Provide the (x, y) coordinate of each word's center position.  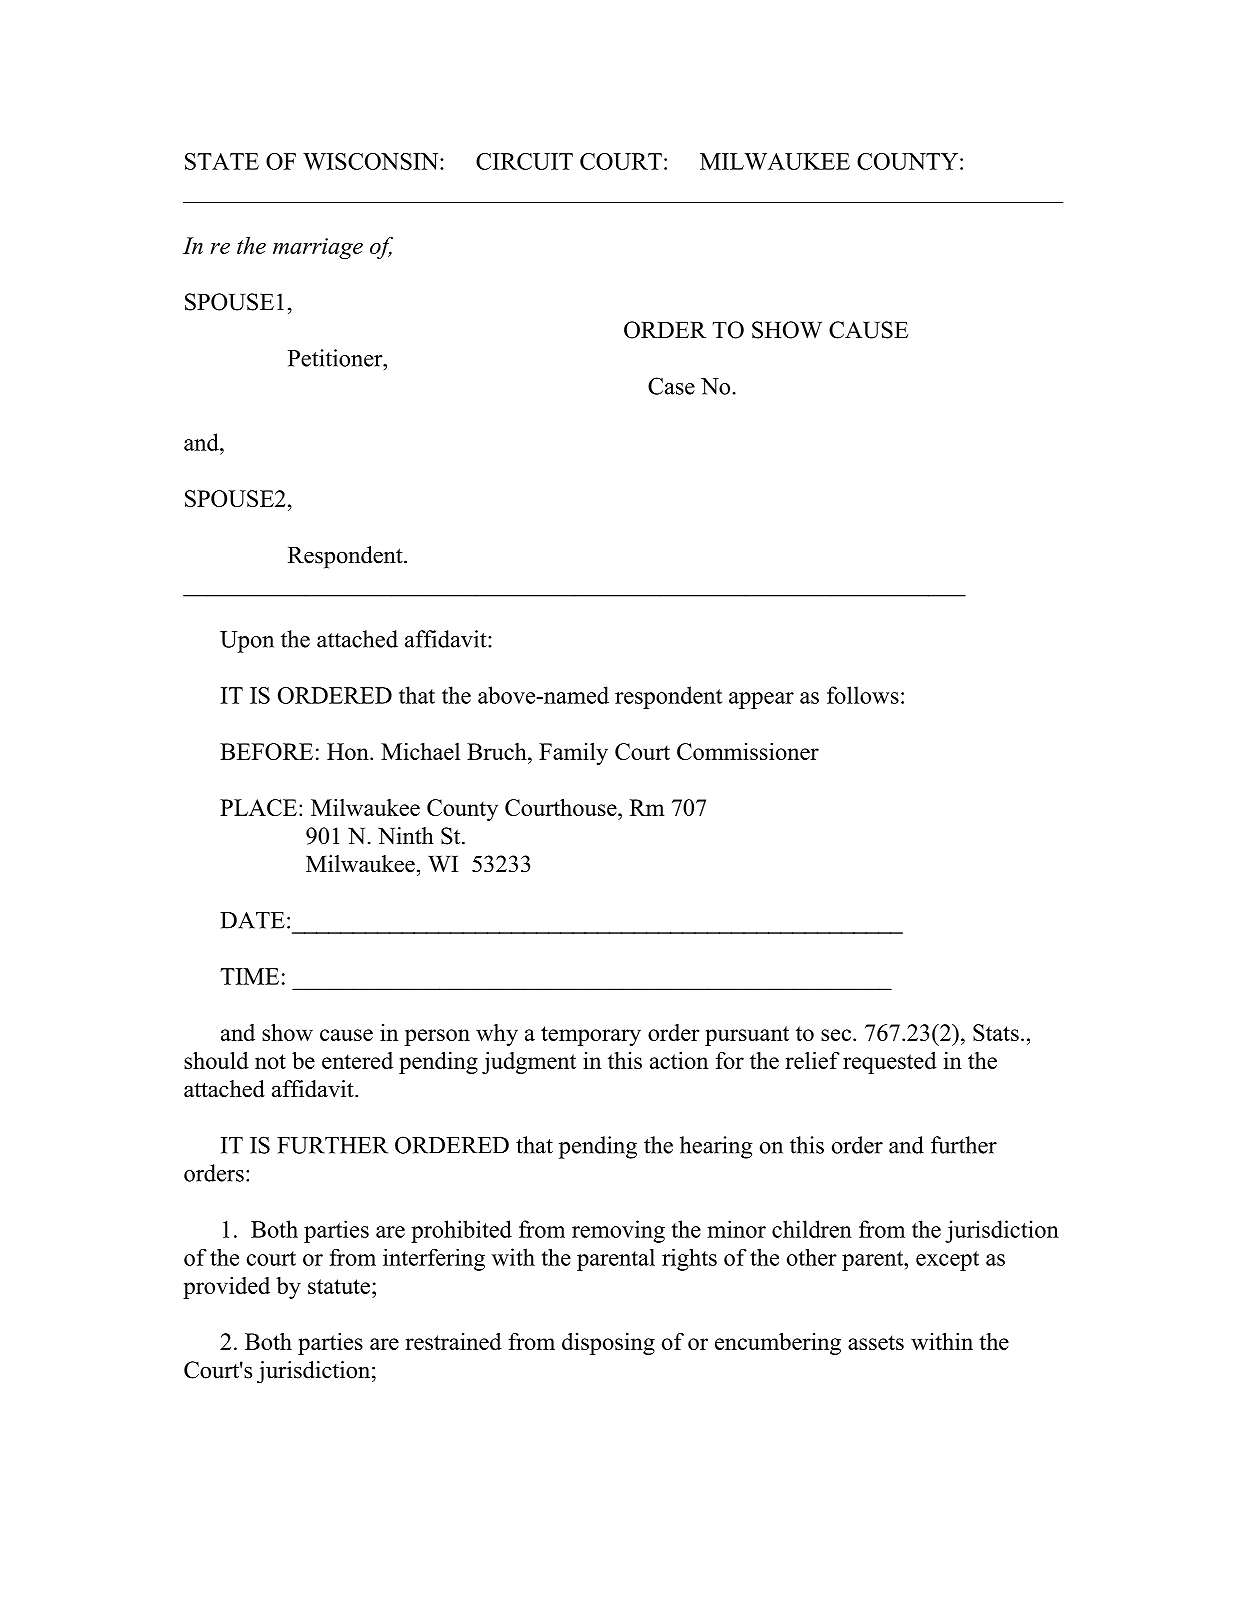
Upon (247, 642)
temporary (591, 1036)
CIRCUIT (524, 161)
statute (339, 1286)
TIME (249, 976)
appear (761, 700)
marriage (318, 248)
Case (671, 386)
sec (836, 1035)
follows (863, 695)
